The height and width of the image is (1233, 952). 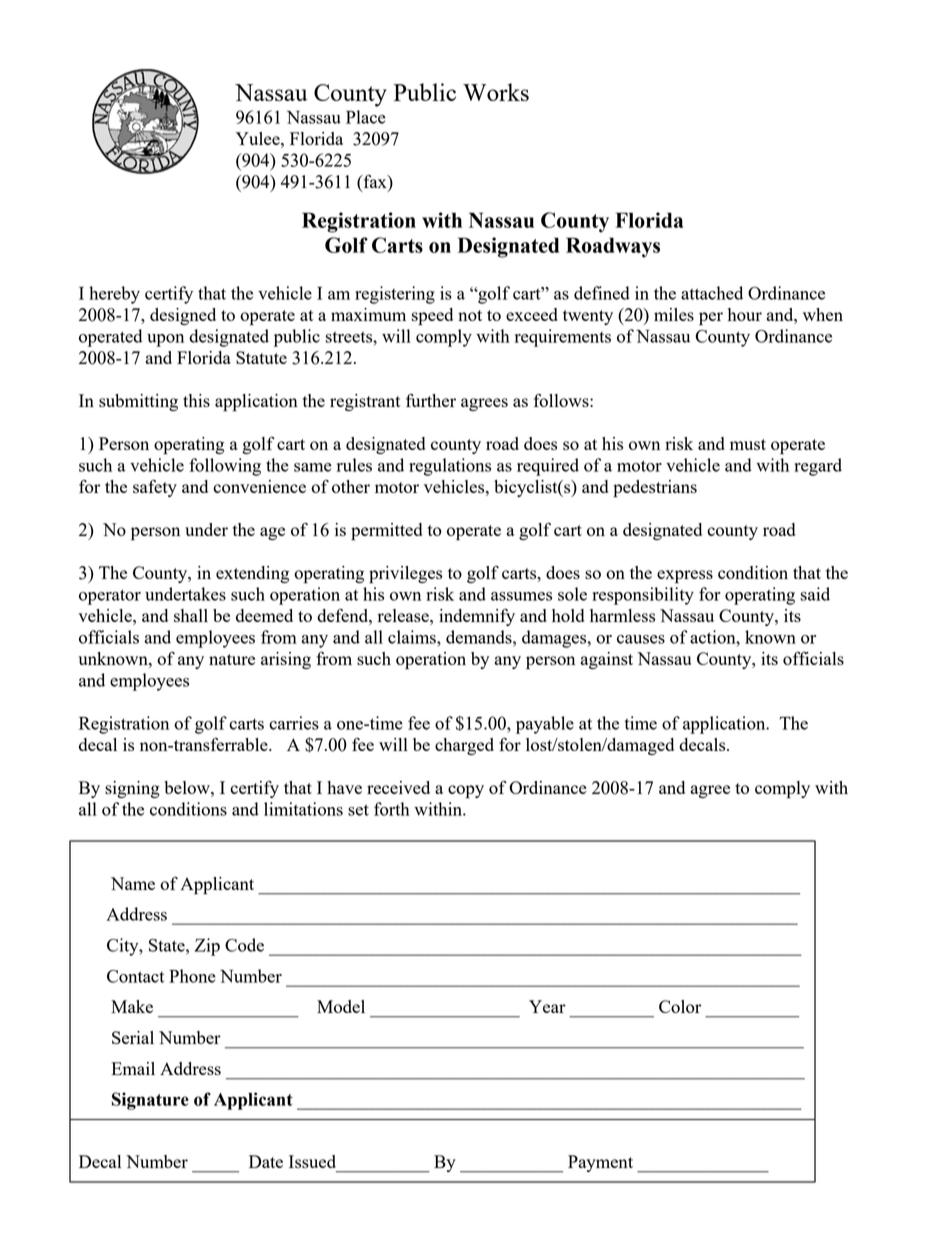 I want to click on indemnify, so click(x=477, y=617).
